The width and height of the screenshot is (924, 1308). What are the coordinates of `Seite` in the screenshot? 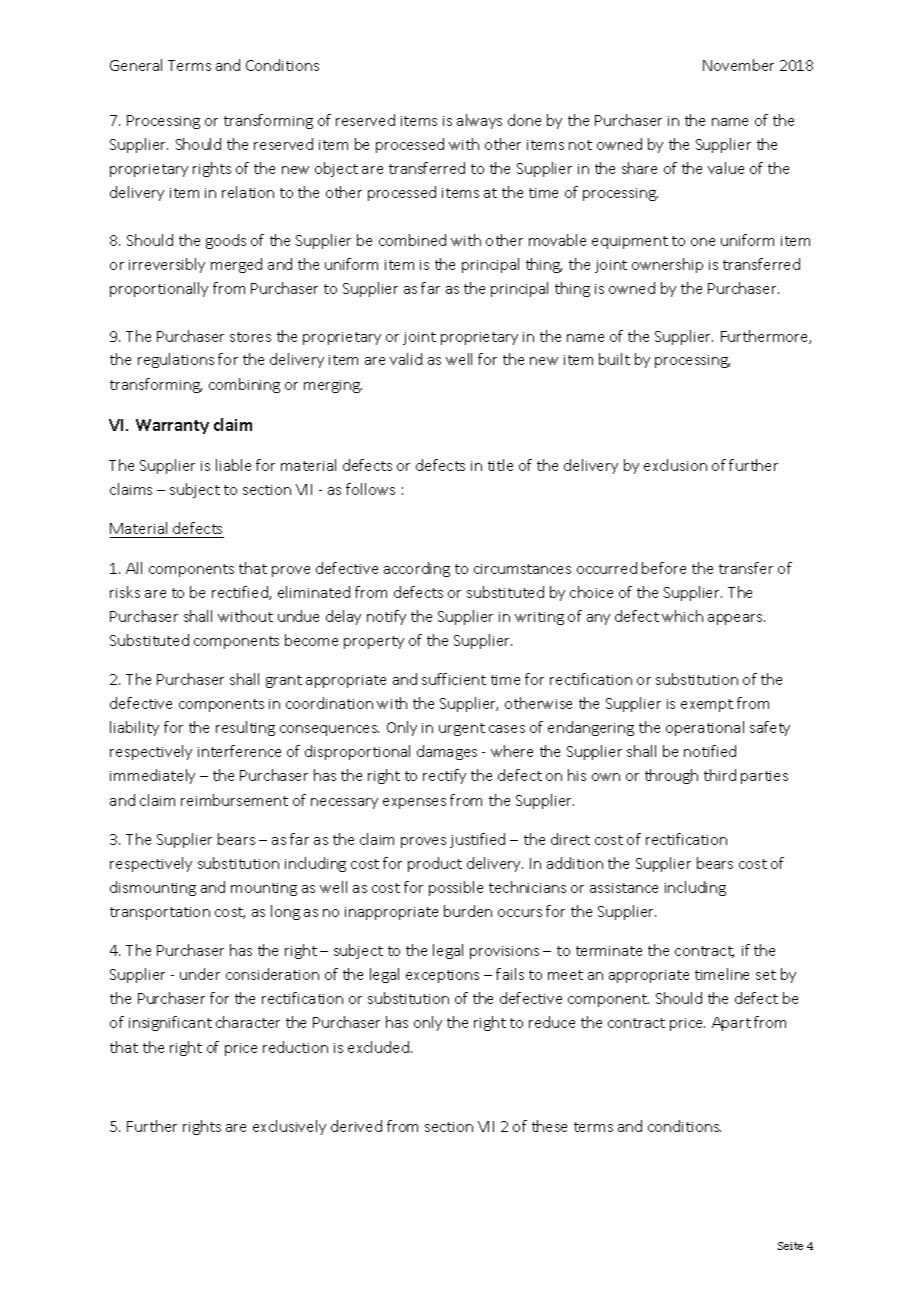 It's located at (790, 1246).
